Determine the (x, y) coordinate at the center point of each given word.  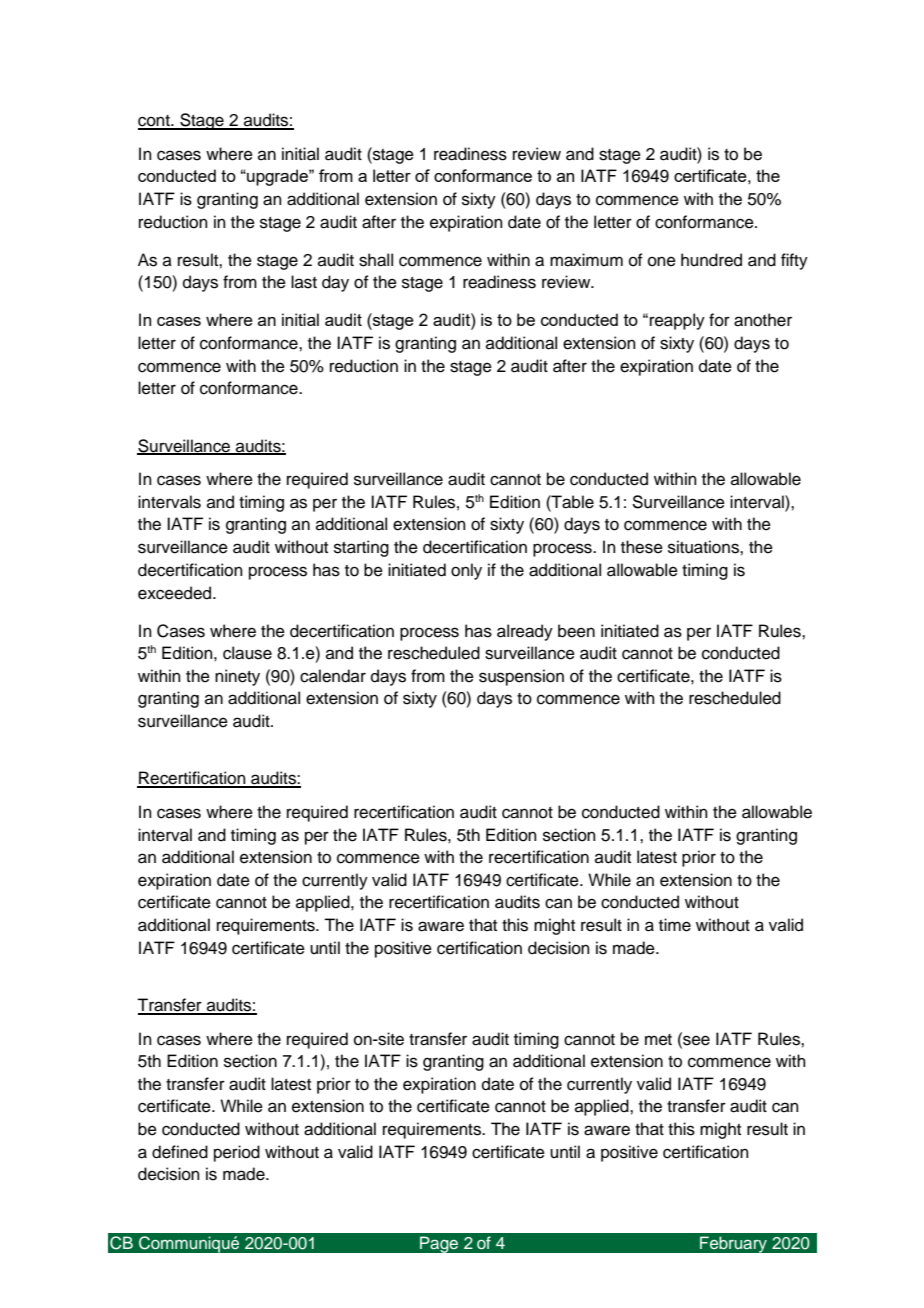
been (576, 631)
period (237, 1153)
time (675, 925)
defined (180, 1152)
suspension (521, 677)
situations (704, 547)
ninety (237, 677)
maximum (586, 260)
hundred (711, 260)
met (658, 1040)
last (304, 282)
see (695, 1039)
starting (361, 548)
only (466, 571)
